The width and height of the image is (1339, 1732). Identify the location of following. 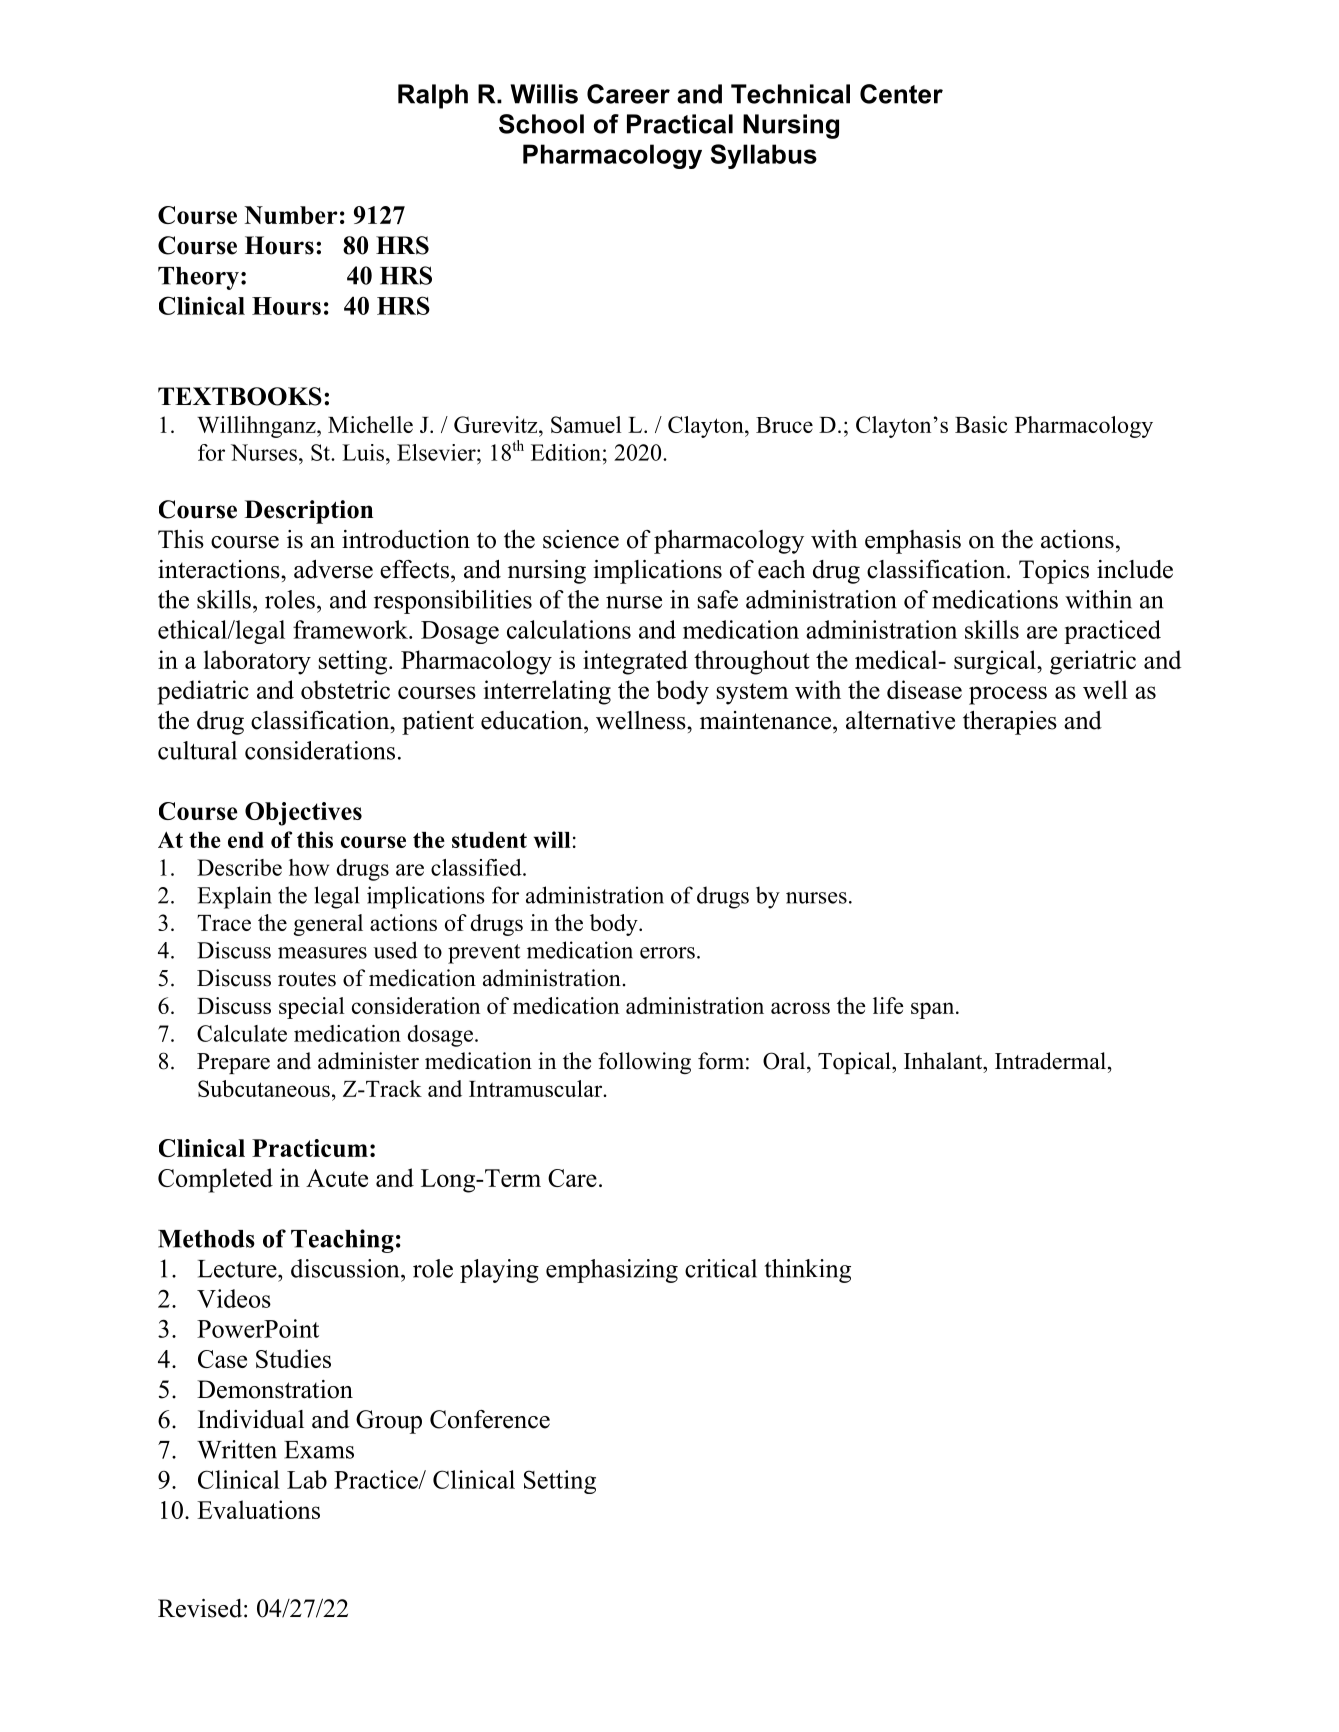
(644, 1063).
